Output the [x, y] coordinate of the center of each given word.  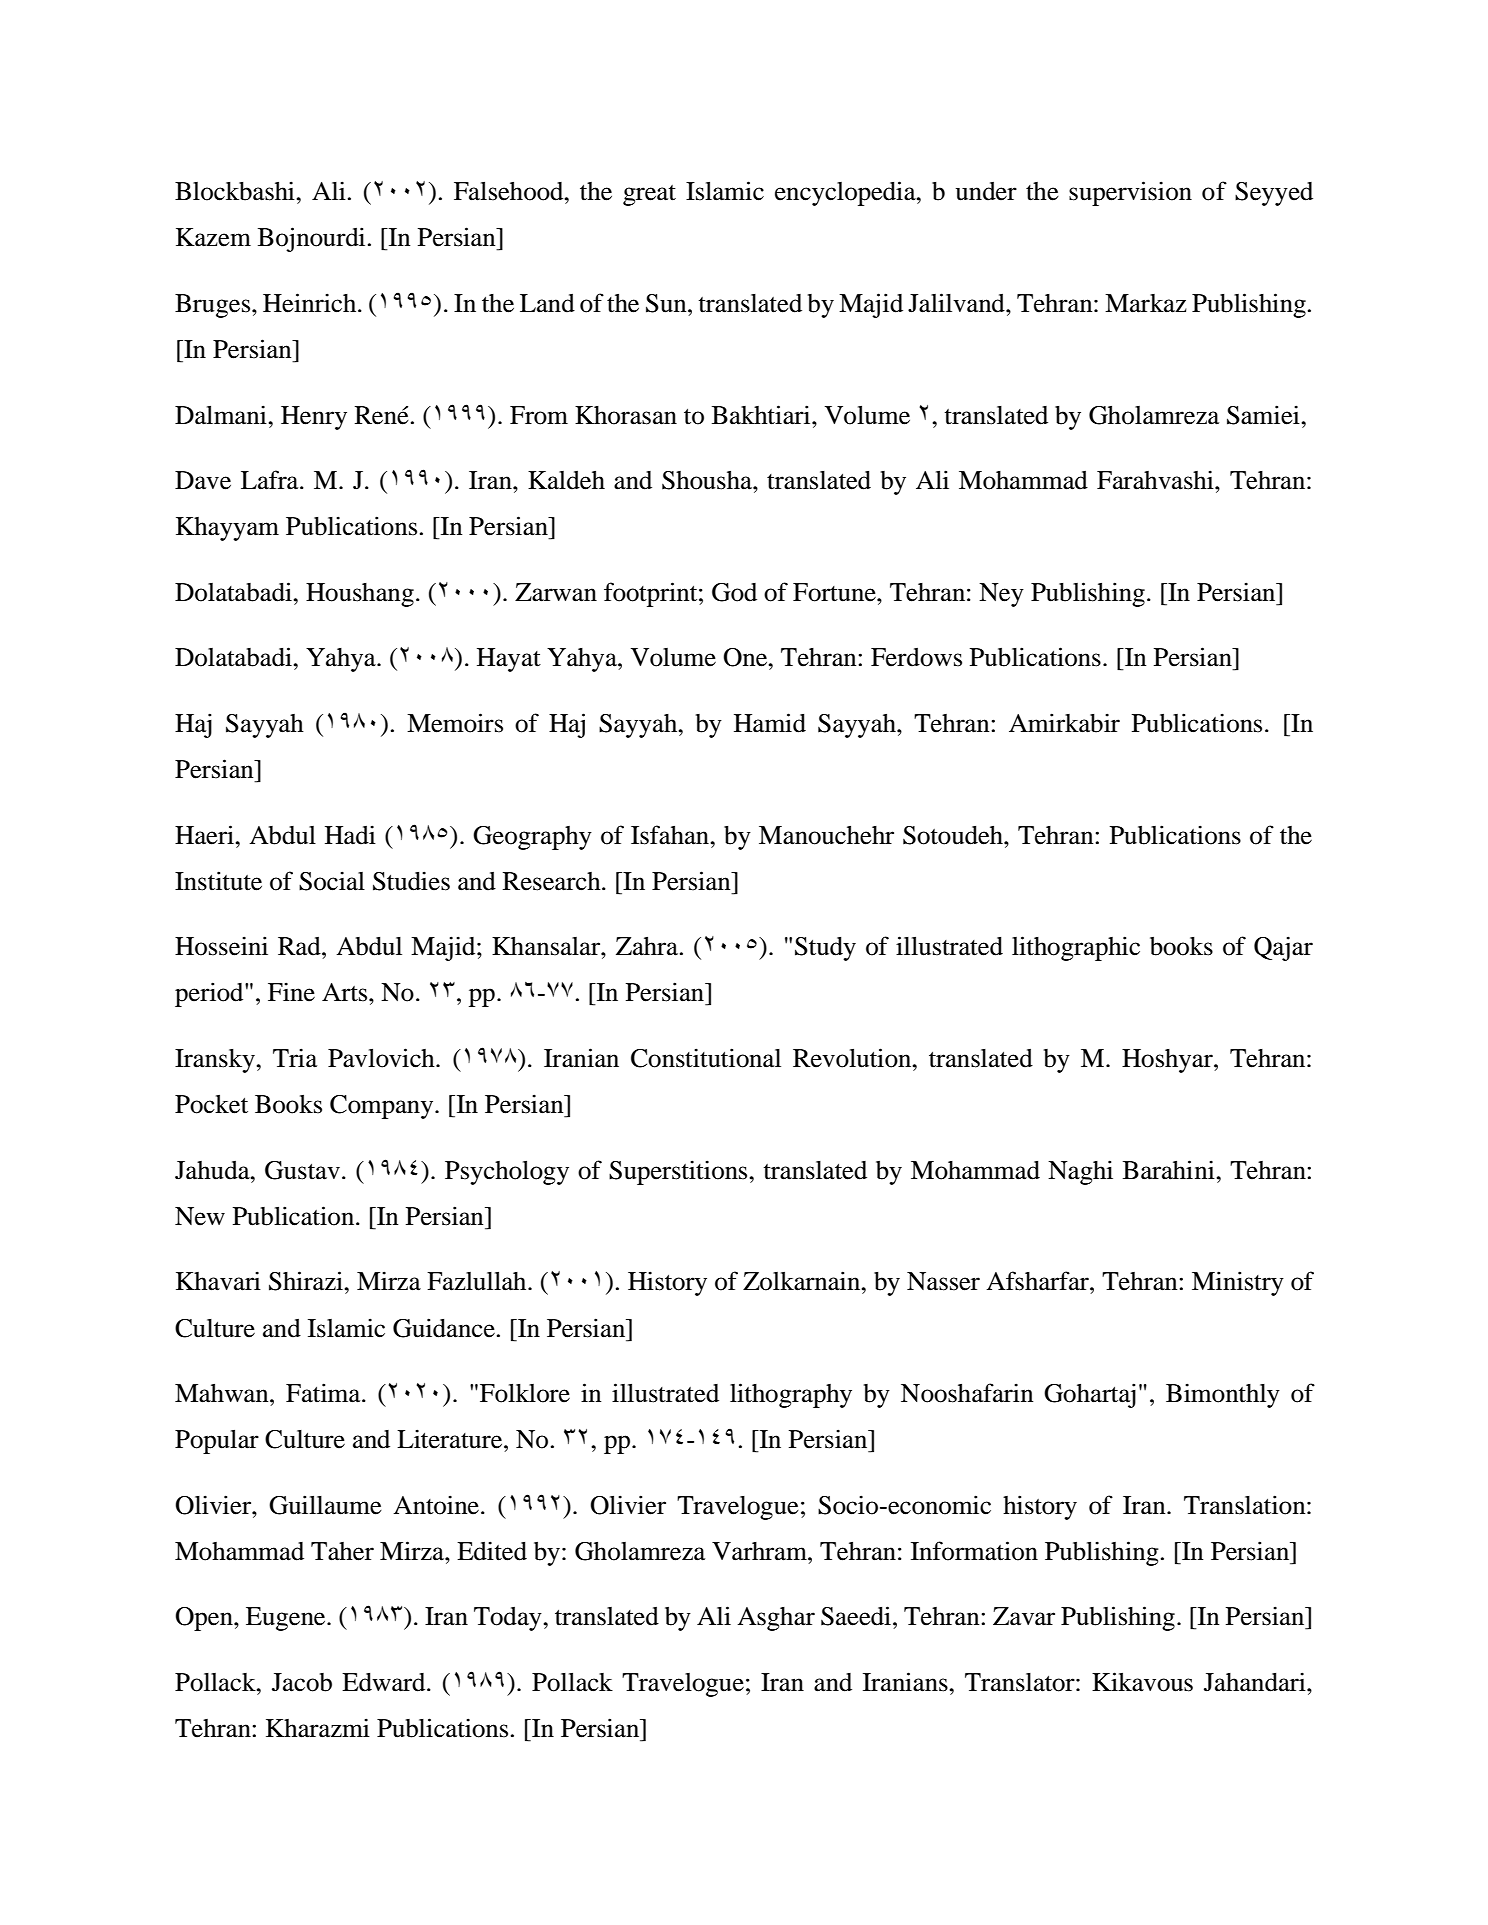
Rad [300, 946]
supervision [1130, 193]
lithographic [1076, 948]
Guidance [444, 1328]
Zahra [647, 946]
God [734, 592]
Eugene [287, 1619]
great [649, 195]
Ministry [1238, 1283]
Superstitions [679, 1172]
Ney [1001, 595]
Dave [203, 480]
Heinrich [311, 303]
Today [509, 1619]
